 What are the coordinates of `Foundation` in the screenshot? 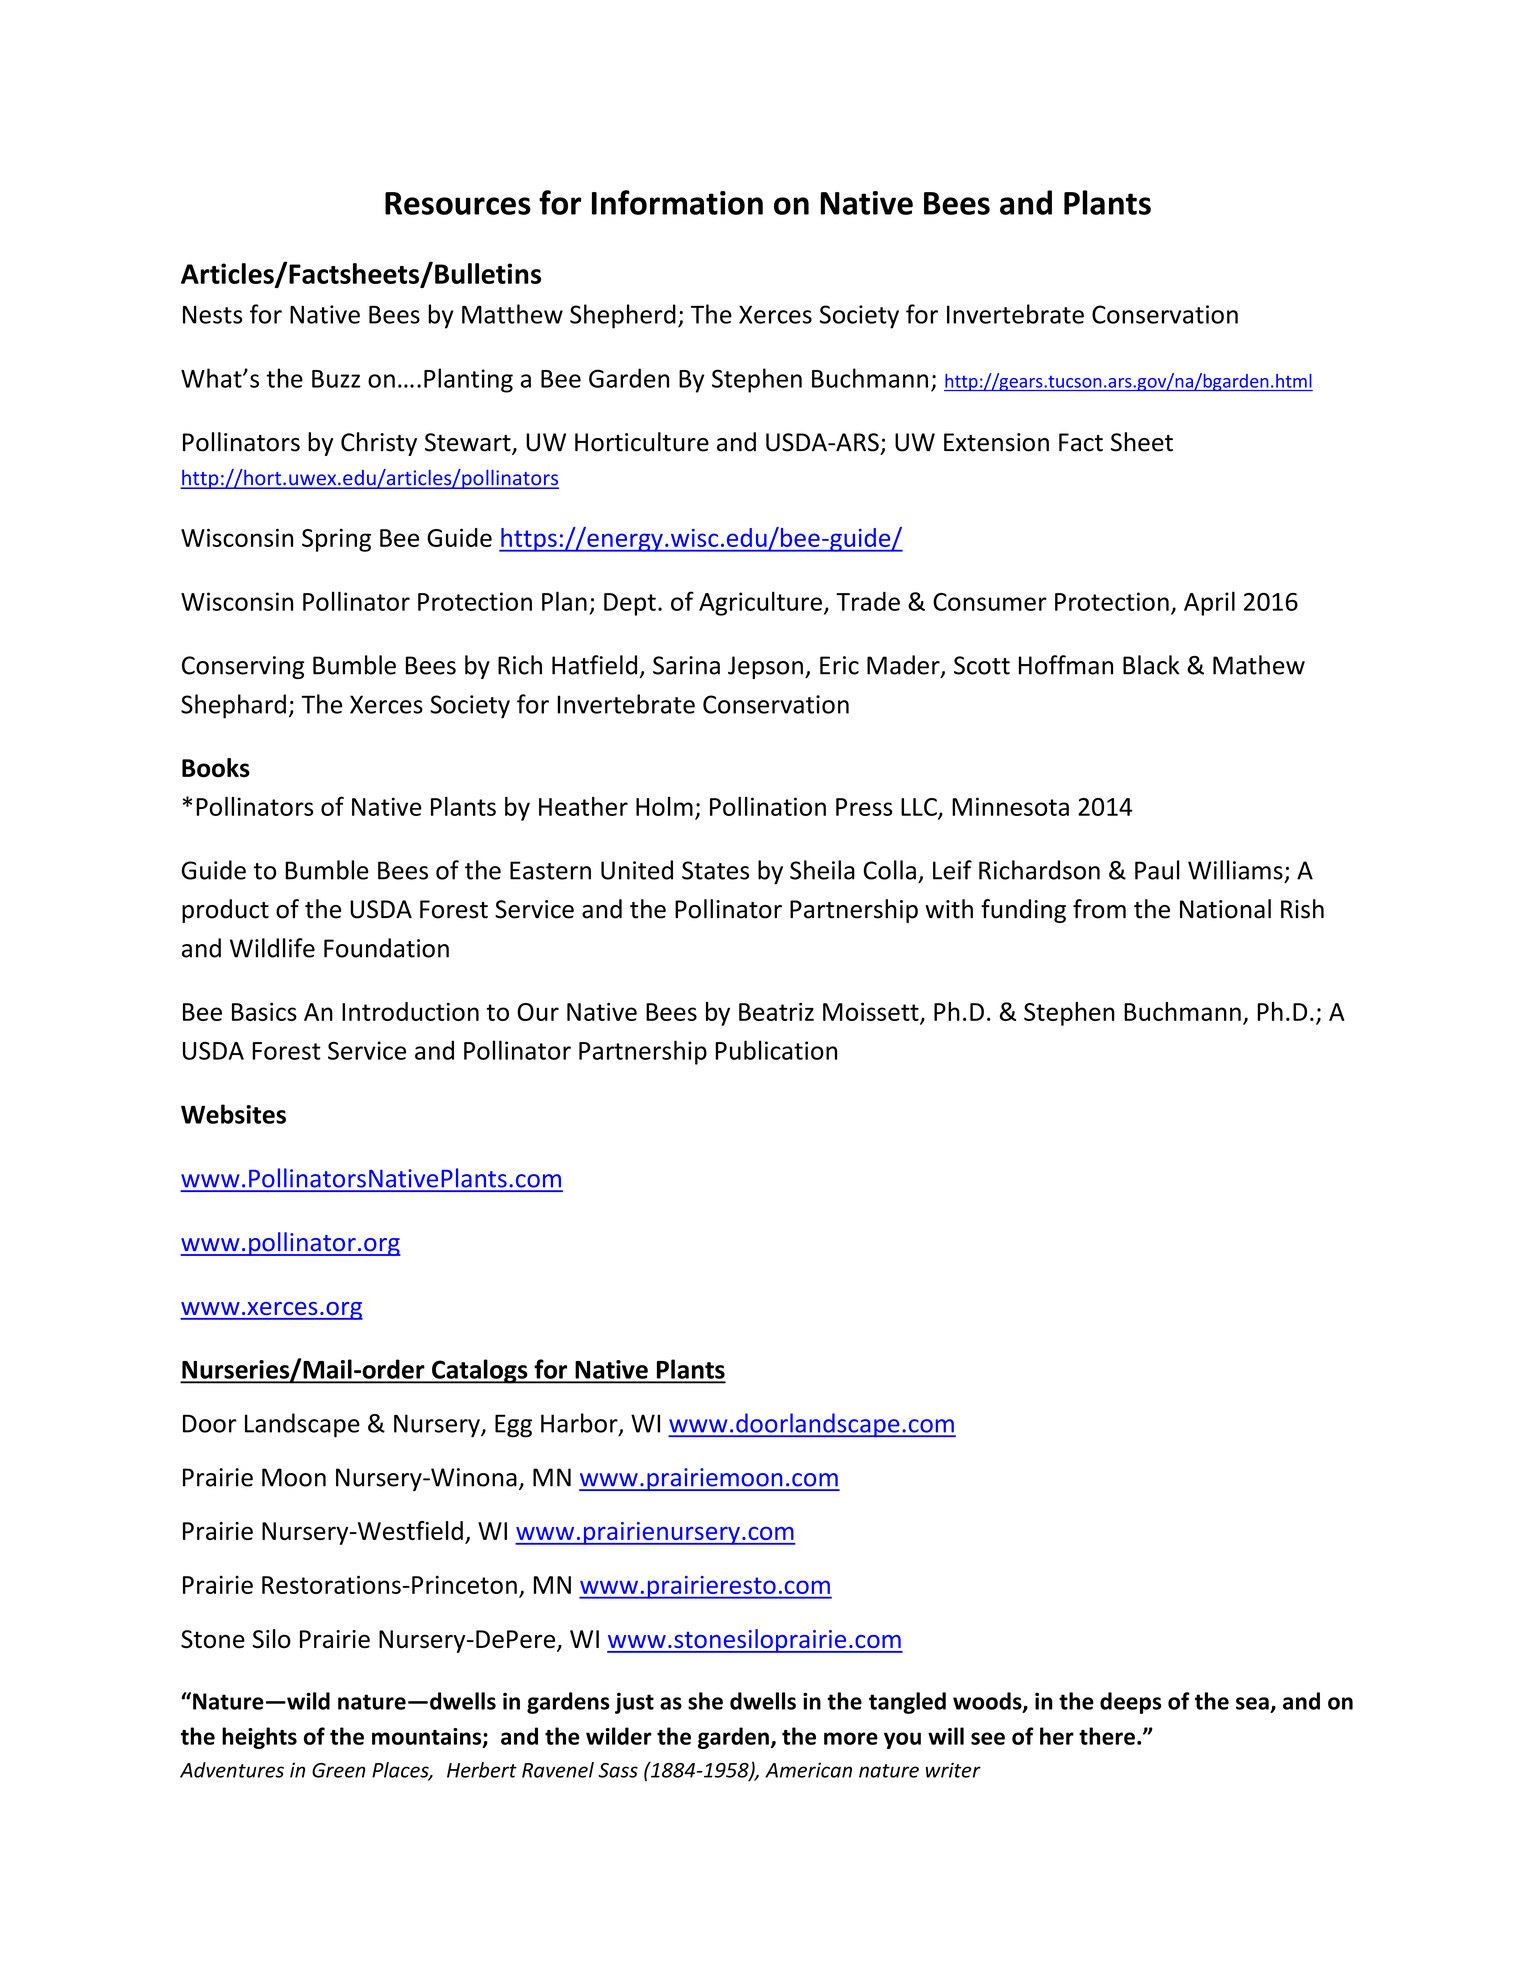 It's located at (386, 948).
